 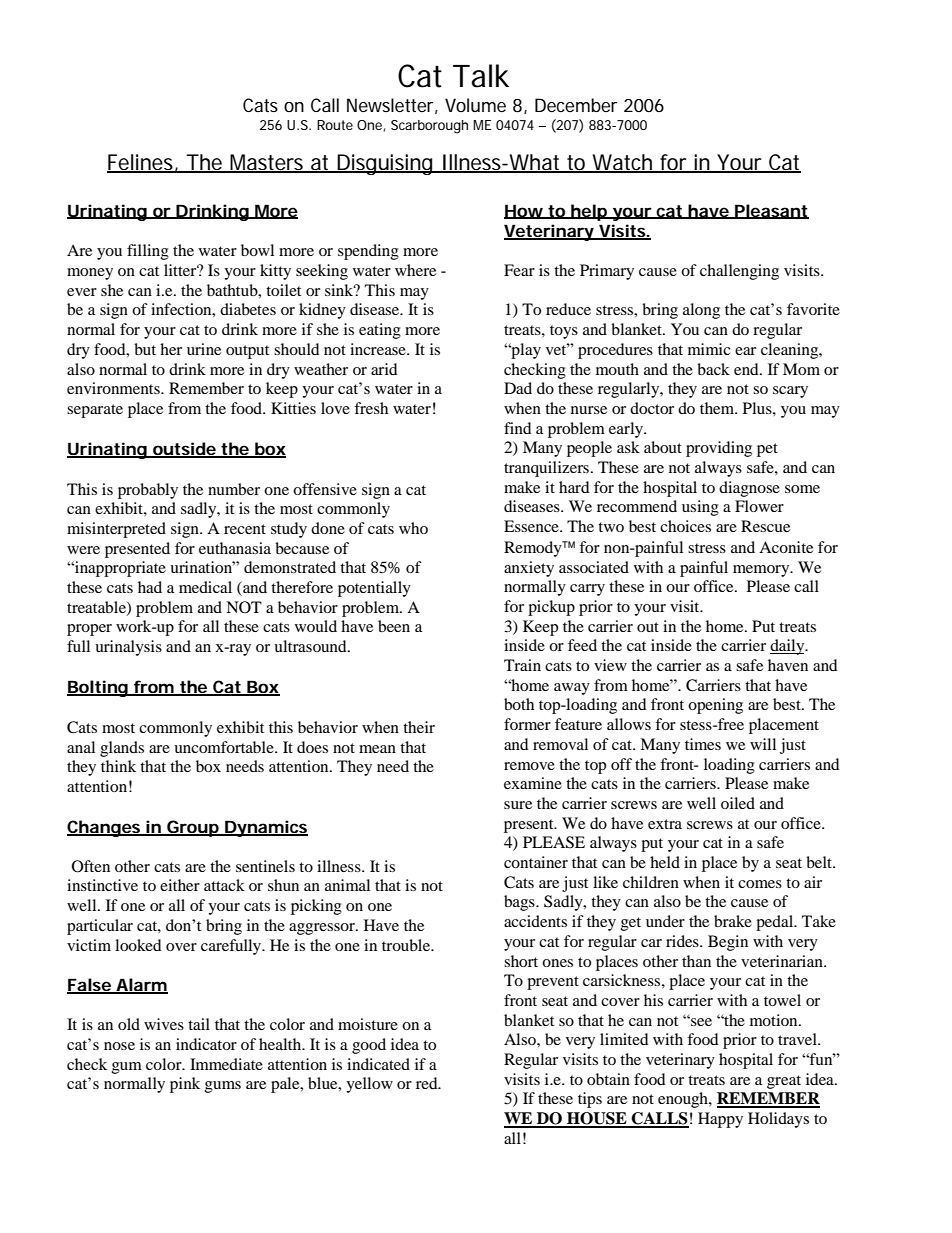 What do you see at coordinates (720, 1120) in the document?
I see `Happy` at bounding box center [720, 1120].
